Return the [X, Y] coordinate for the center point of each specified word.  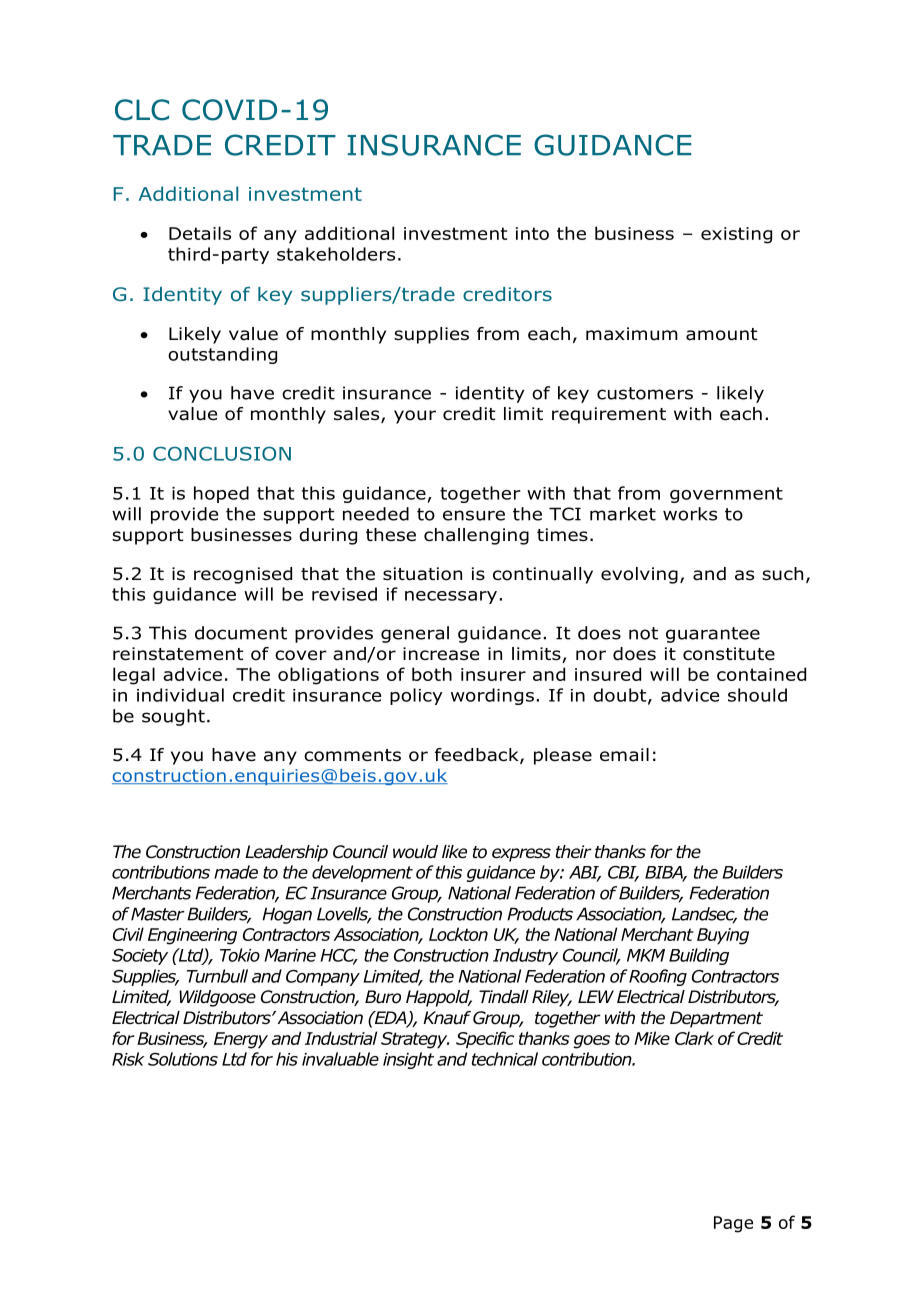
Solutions [183, 1059]
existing [736, 235]
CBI [623, 873]
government [726, 495]
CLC [142, 110]
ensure [474, 515]
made [236, 872]
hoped [221, 494]
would [415, 852]
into [532, 233]
